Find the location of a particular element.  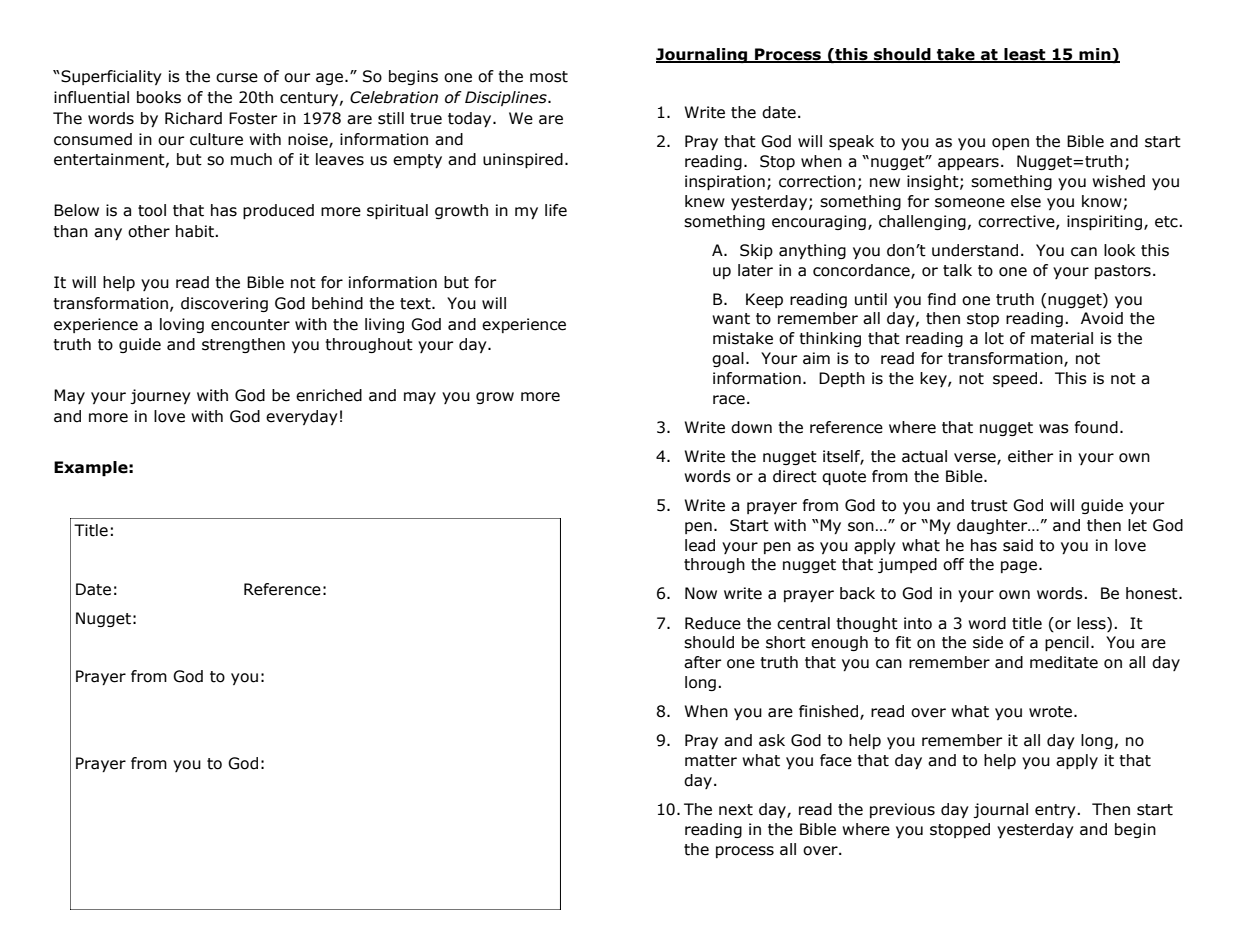

next is located at coordinates (736, 810).
